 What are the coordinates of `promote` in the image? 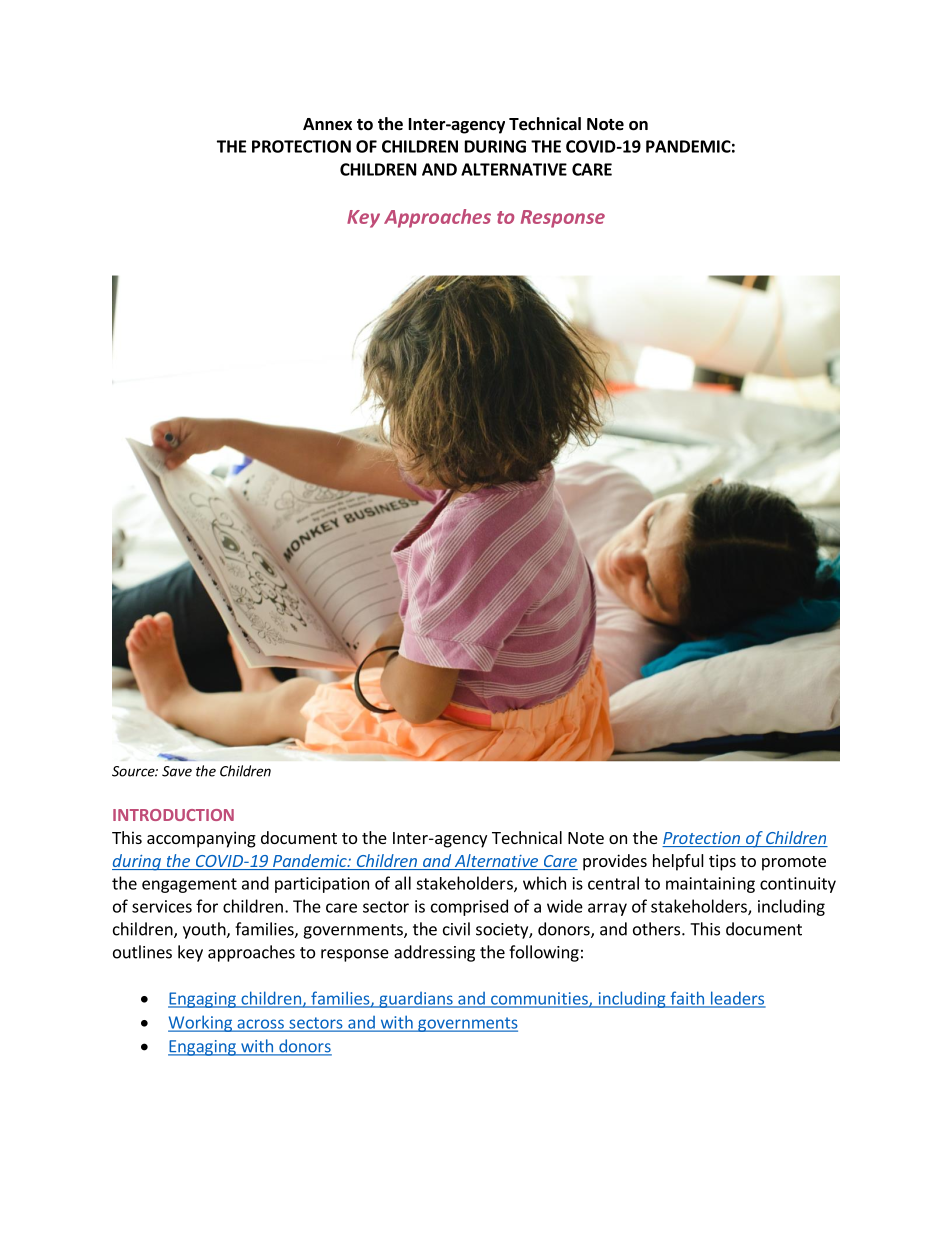 It's located at (794, 863).
